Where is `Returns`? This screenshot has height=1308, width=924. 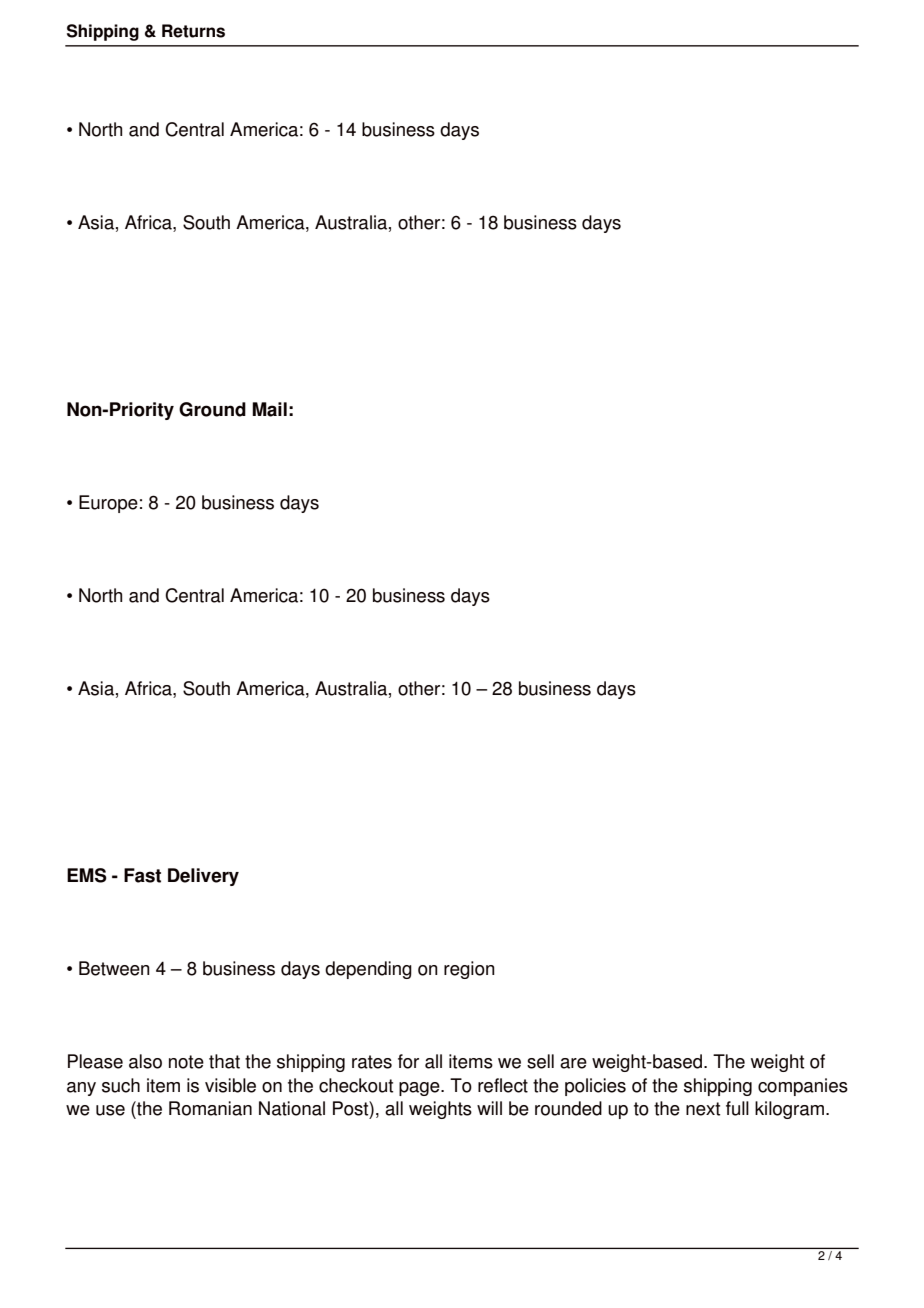
Returns is located at coordinates (193, 31).
